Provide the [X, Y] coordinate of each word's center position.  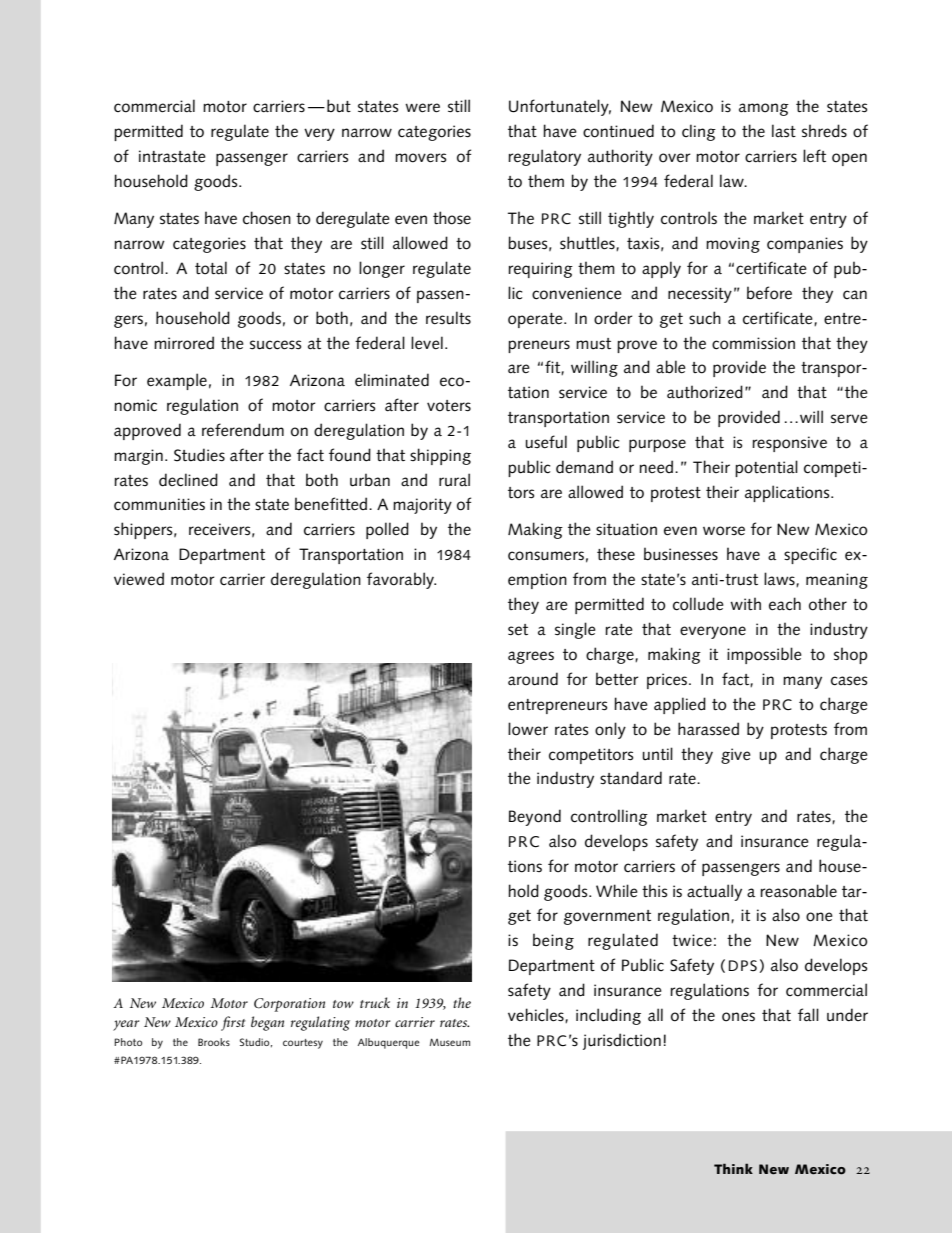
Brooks [214, 1042]
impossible [764, 655]
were [422, 108]
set [518, 630]
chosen [267, 218]
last [784, 131]
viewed [139, 579]
